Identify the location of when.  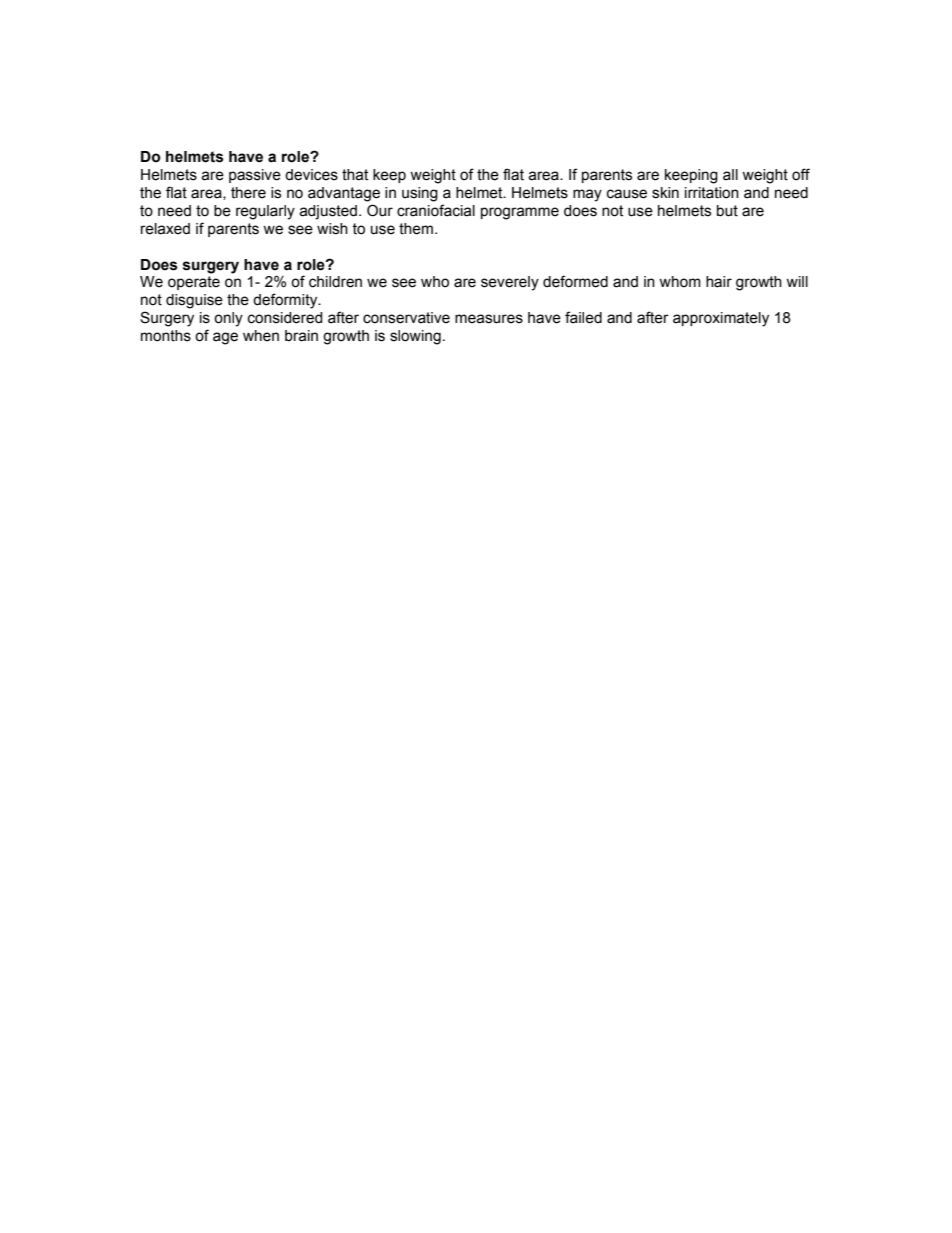
(261, 336).
